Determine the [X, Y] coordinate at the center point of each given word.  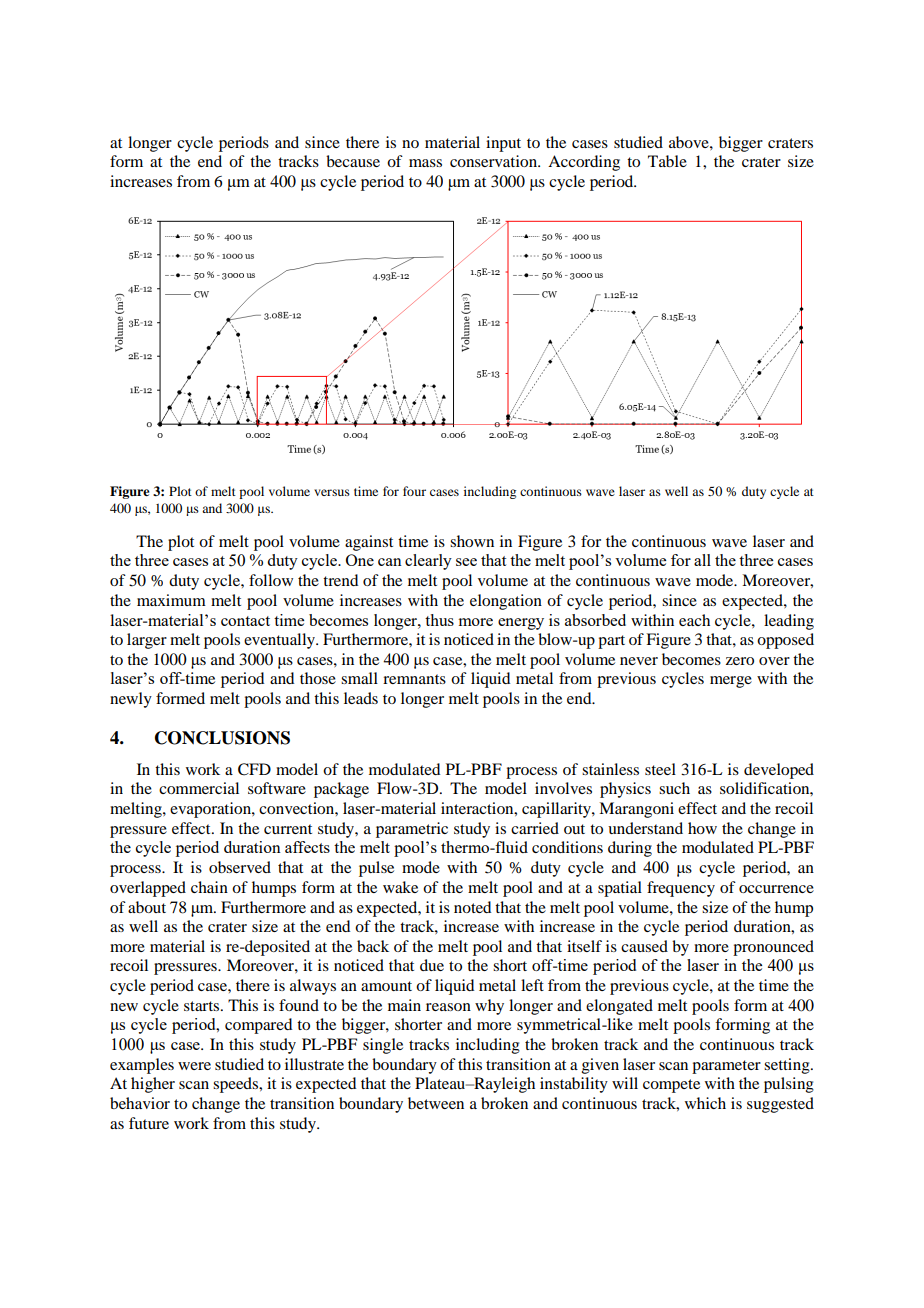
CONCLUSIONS [222, 738]
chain [209, 887]
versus [332, 492]
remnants [414, 679]
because [353, 161]
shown [472, 541]
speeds [237, 1085]
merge [731, 682]
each [694, 620]
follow [271, 580]
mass [425, 163]
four [414, 491]
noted [472, 907]
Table [667, 161]
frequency [681, 889]
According [584, 163]
